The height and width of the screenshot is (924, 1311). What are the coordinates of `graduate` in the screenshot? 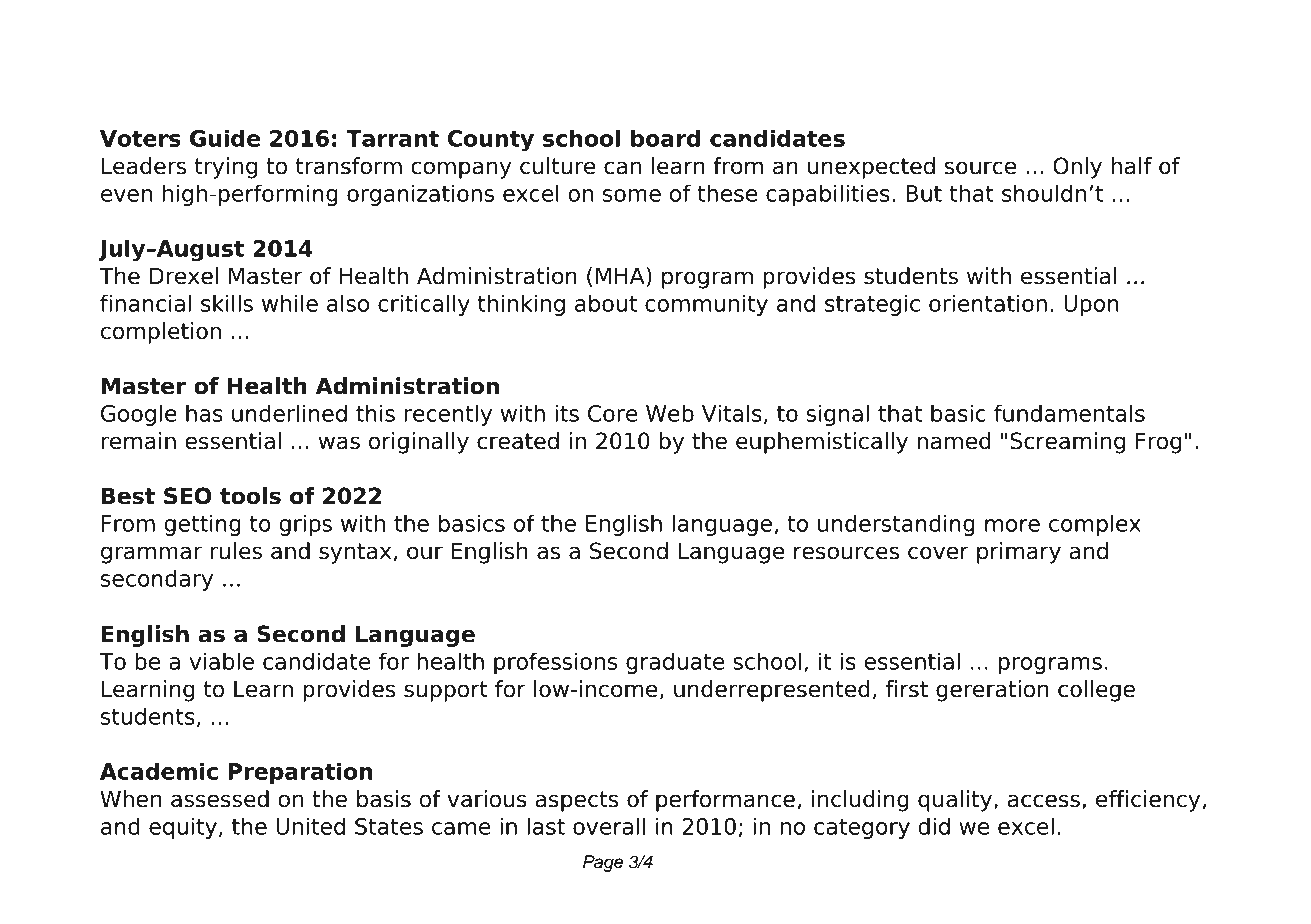 It's located at (675, 663).
